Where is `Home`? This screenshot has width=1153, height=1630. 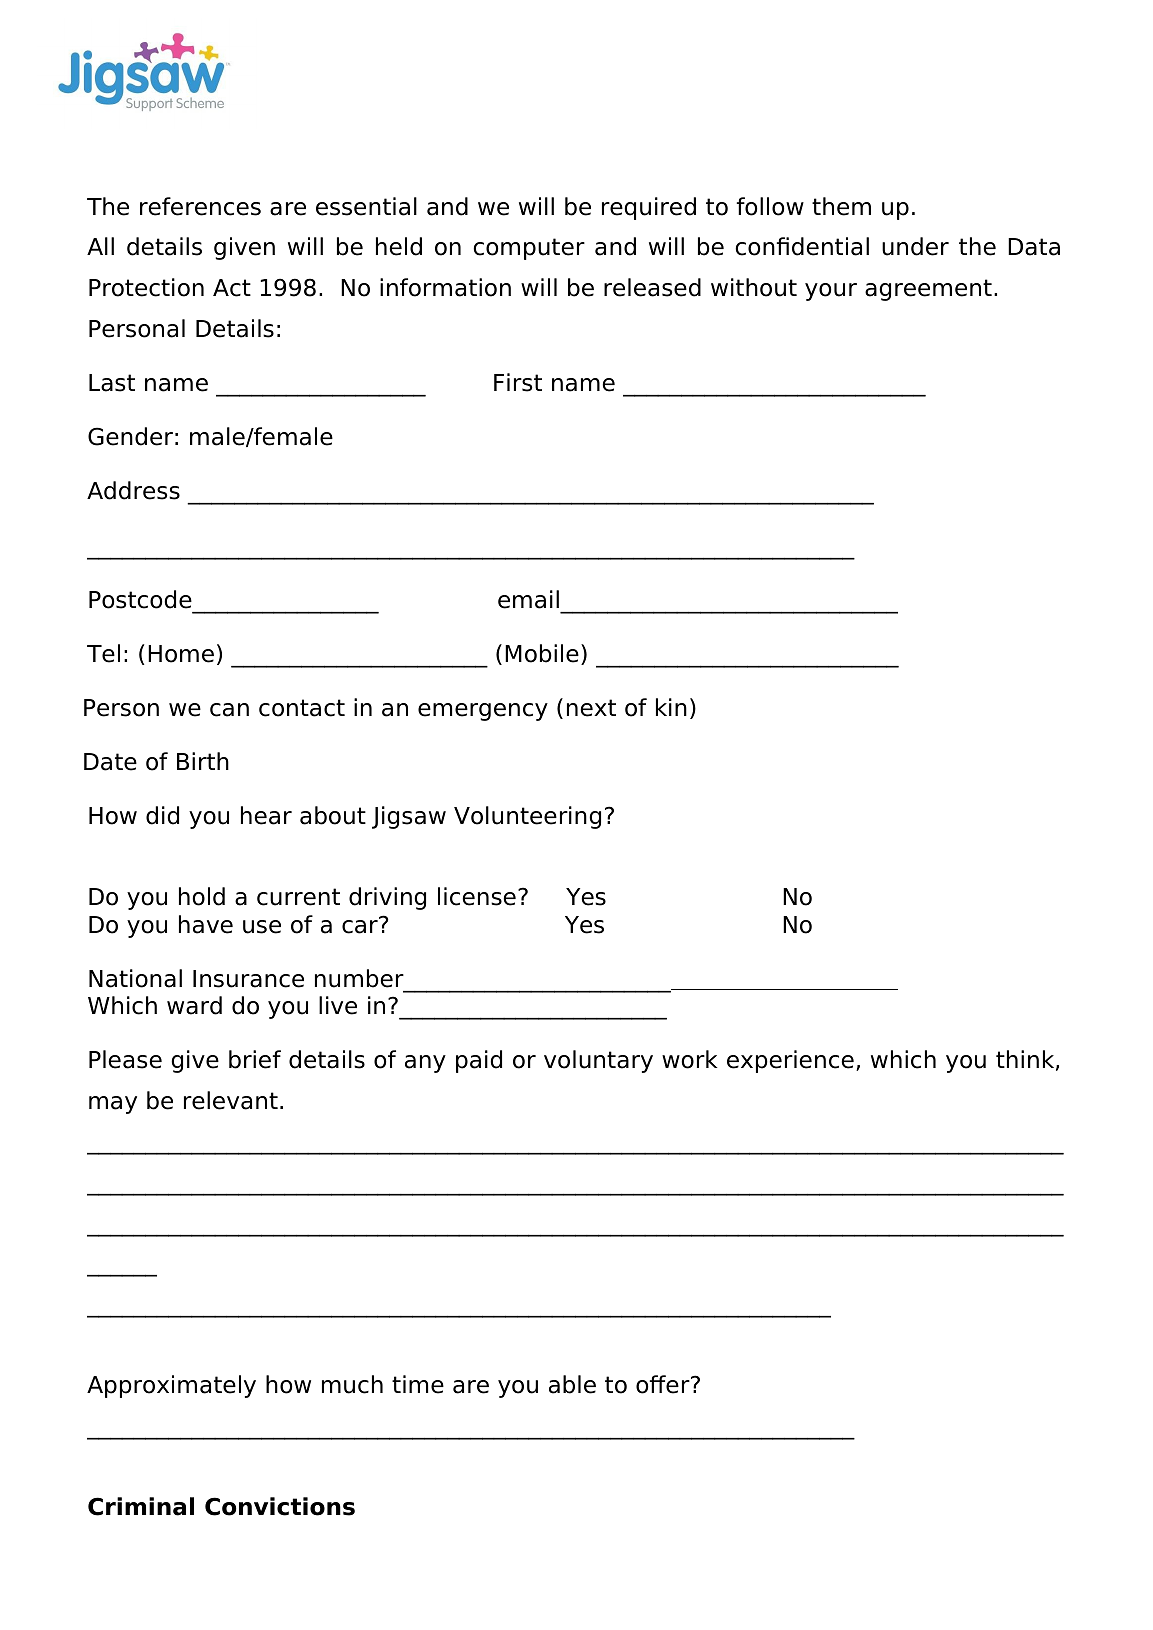 Home is located at coordinates (181, 654).
